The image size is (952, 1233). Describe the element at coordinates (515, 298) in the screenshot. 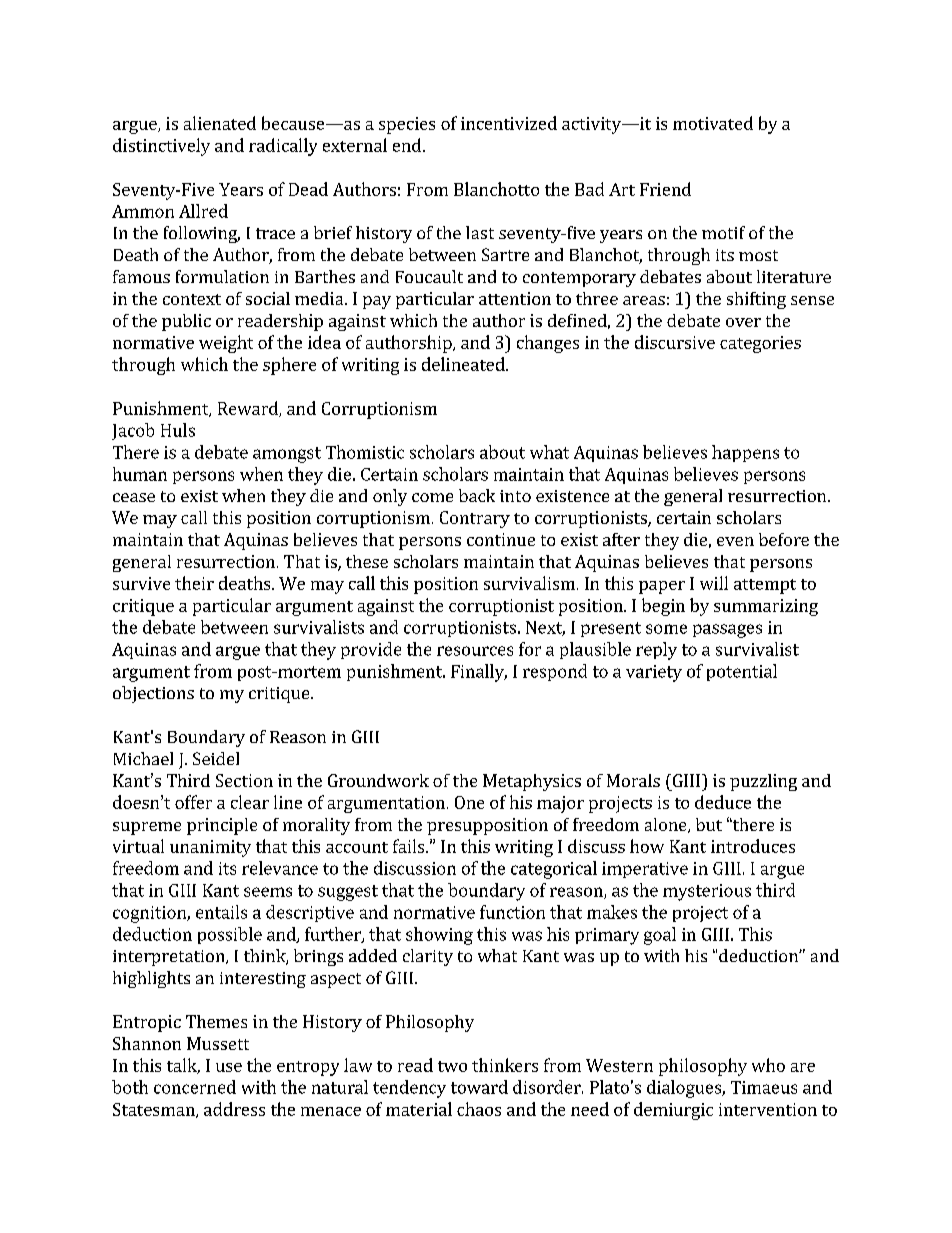

I see `attention` at that location.
